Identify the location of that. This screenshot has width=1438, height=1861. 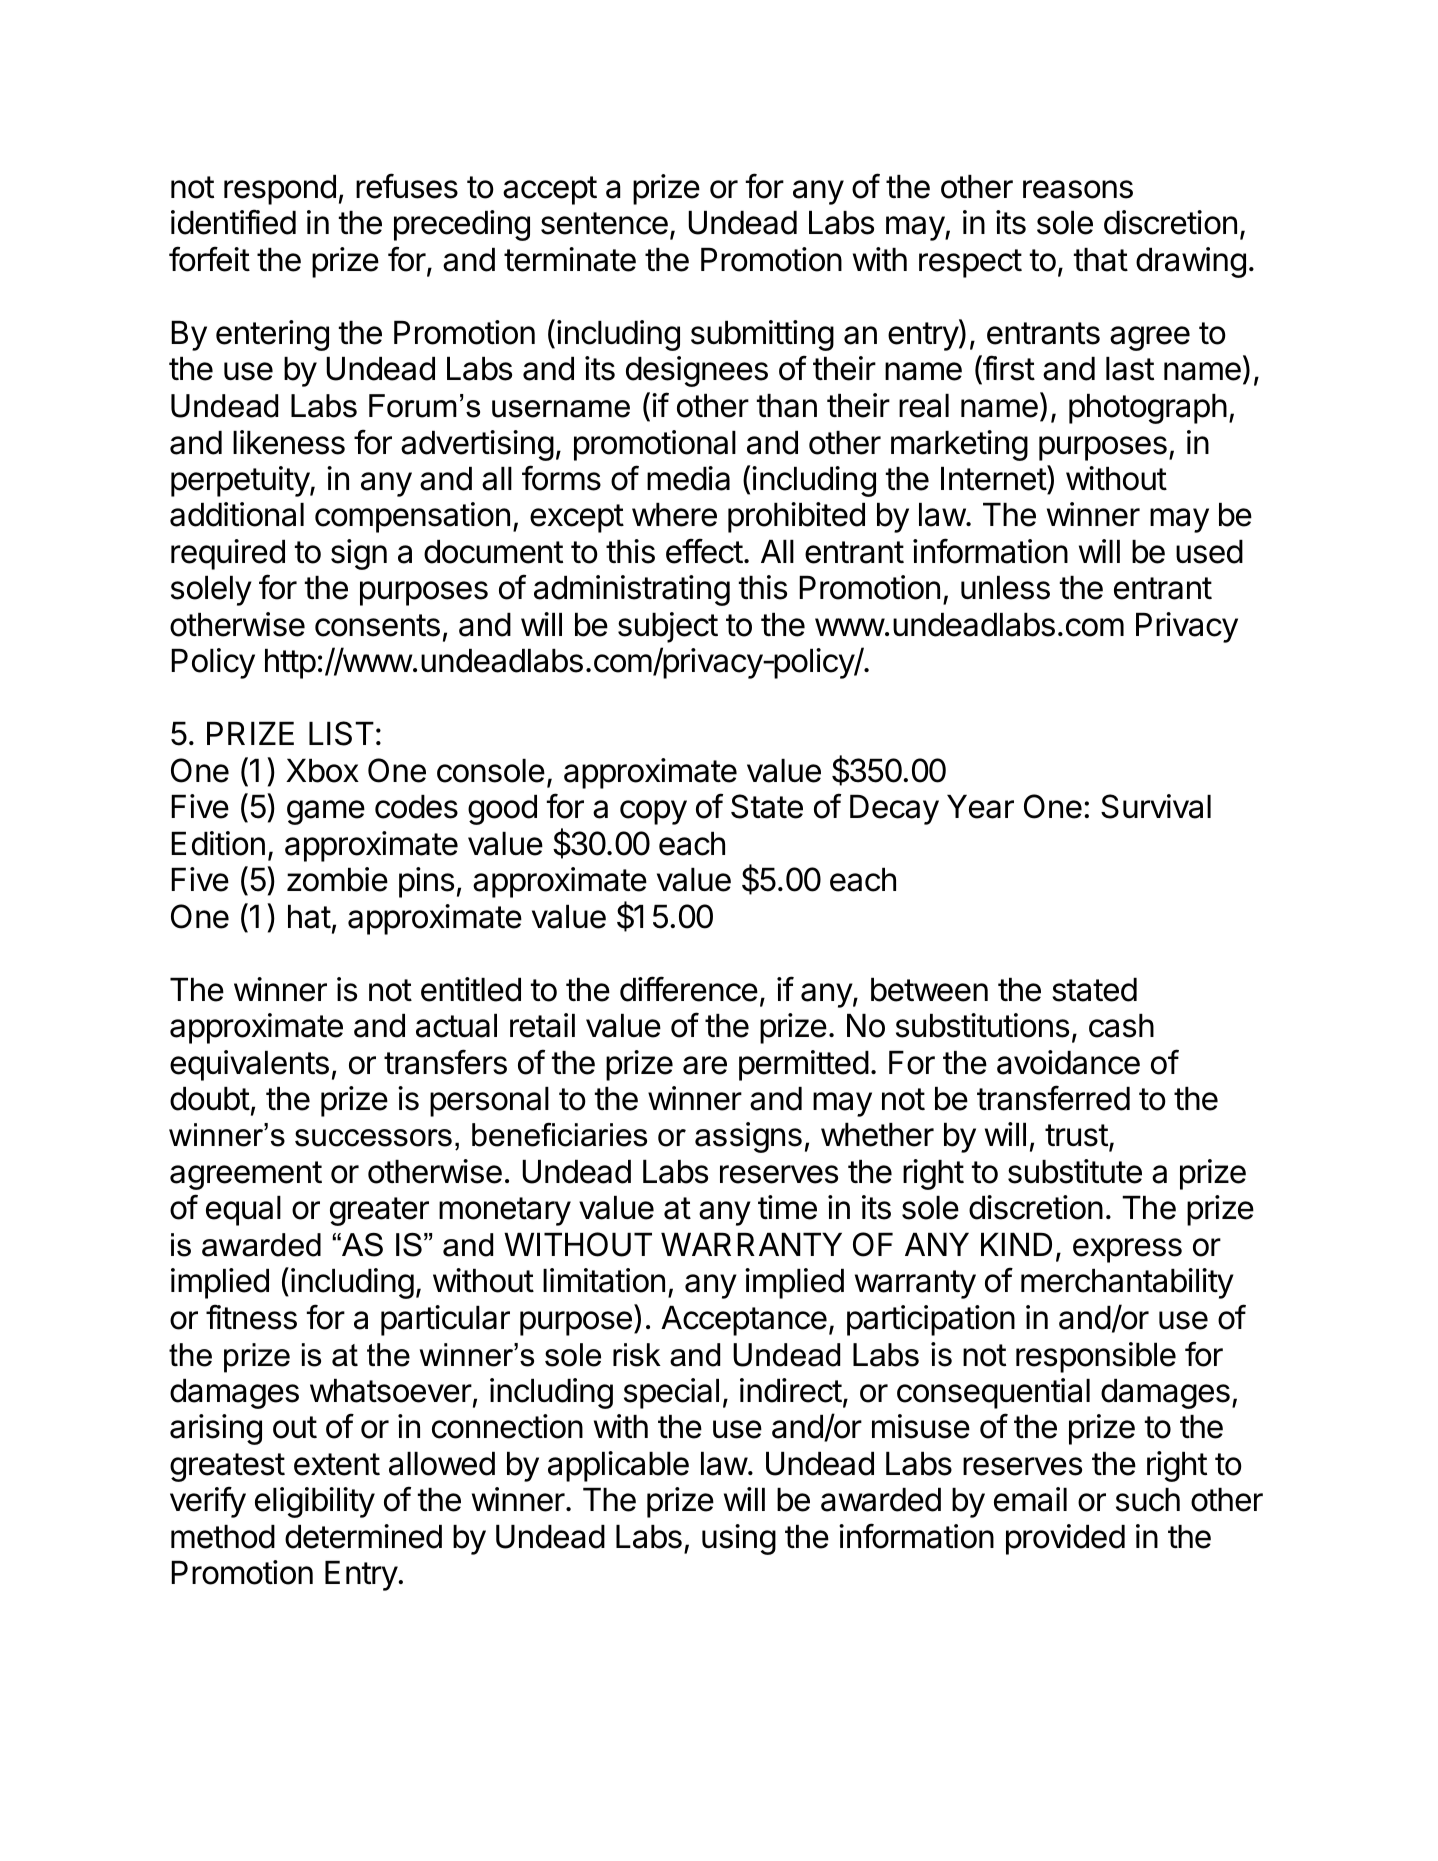
(1101, 260).
